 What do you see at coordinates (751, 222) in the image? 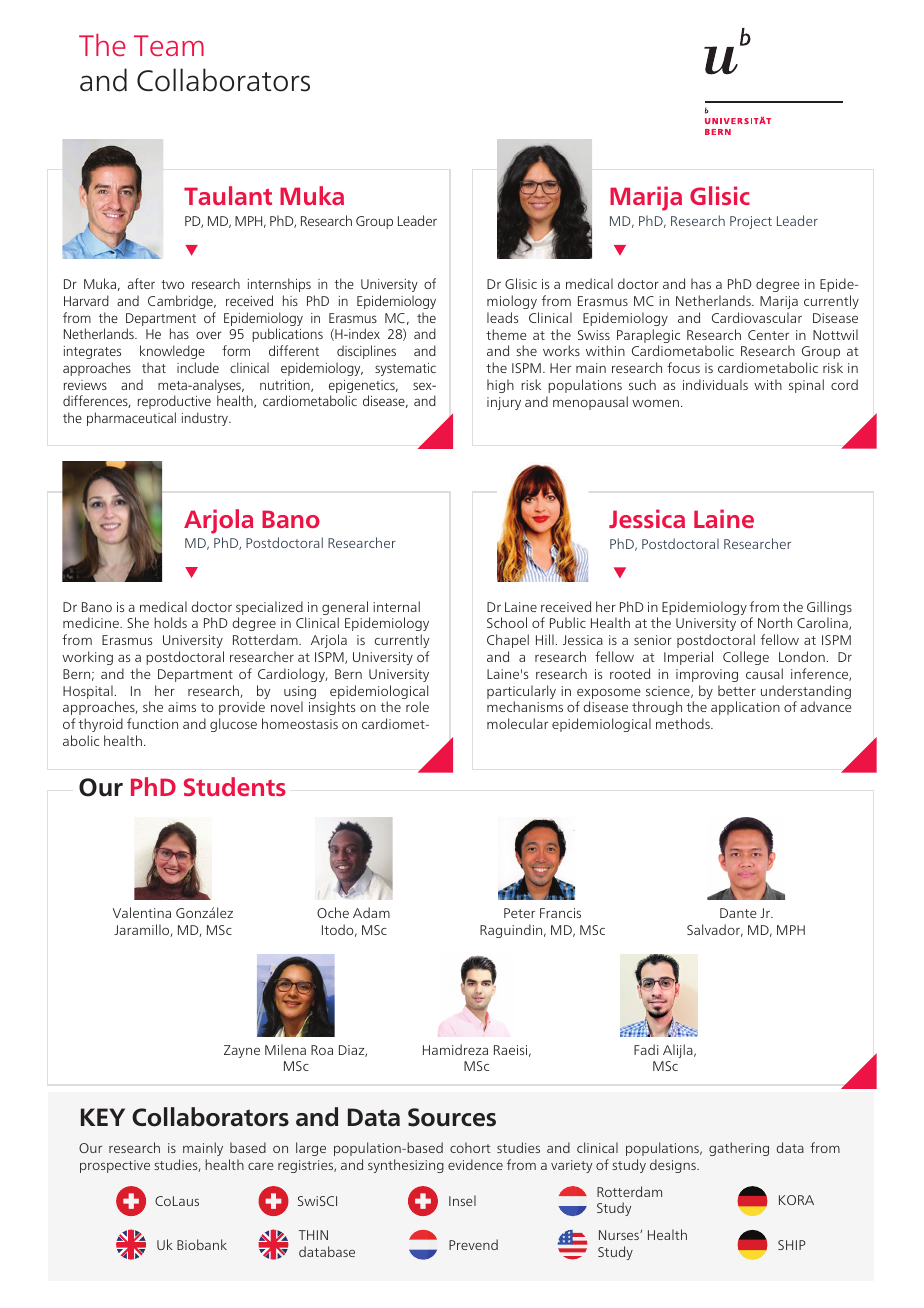
I see `Project` at bounding box center [751, 222].
